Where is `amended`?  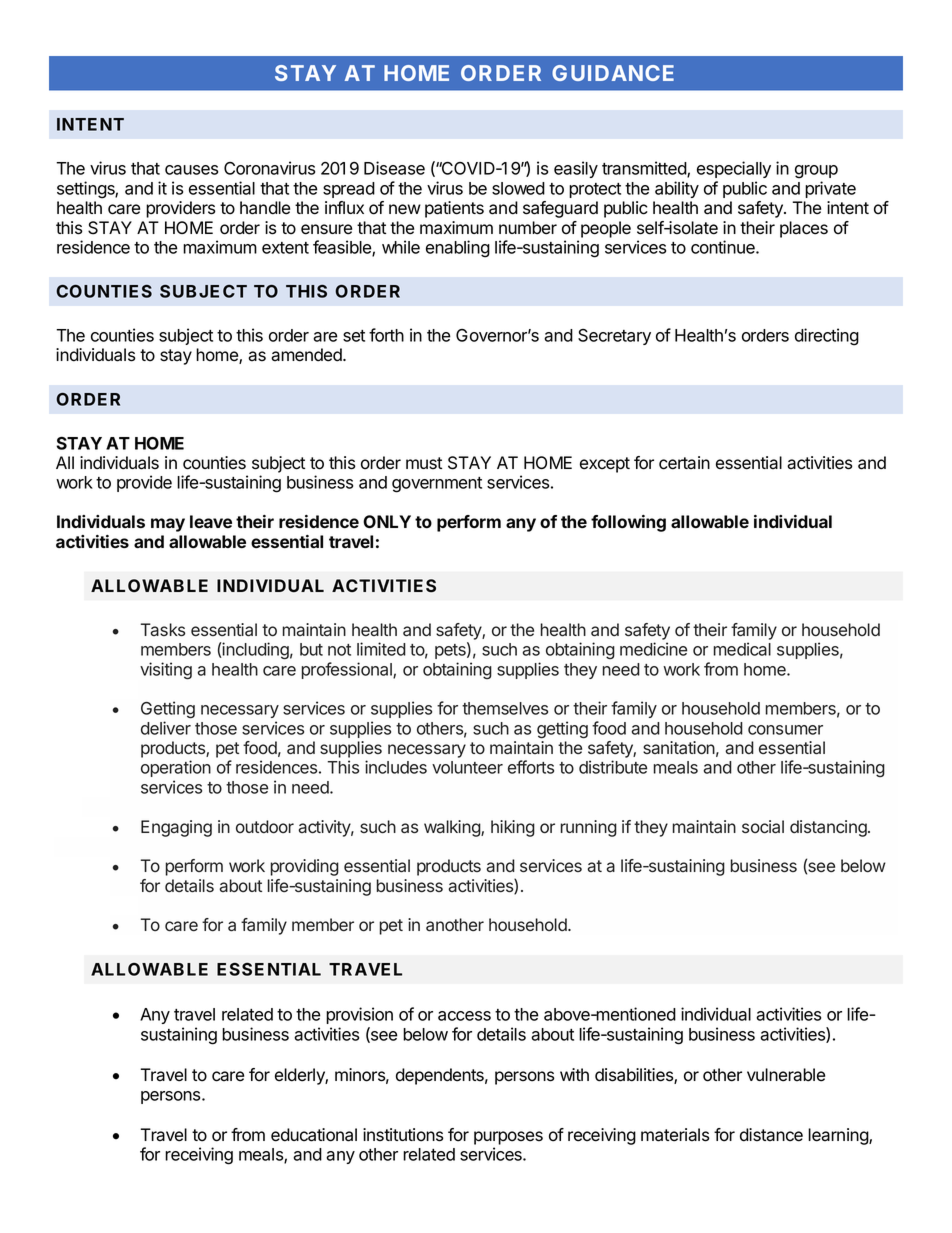
amended is located at coordinates (307, 355).
